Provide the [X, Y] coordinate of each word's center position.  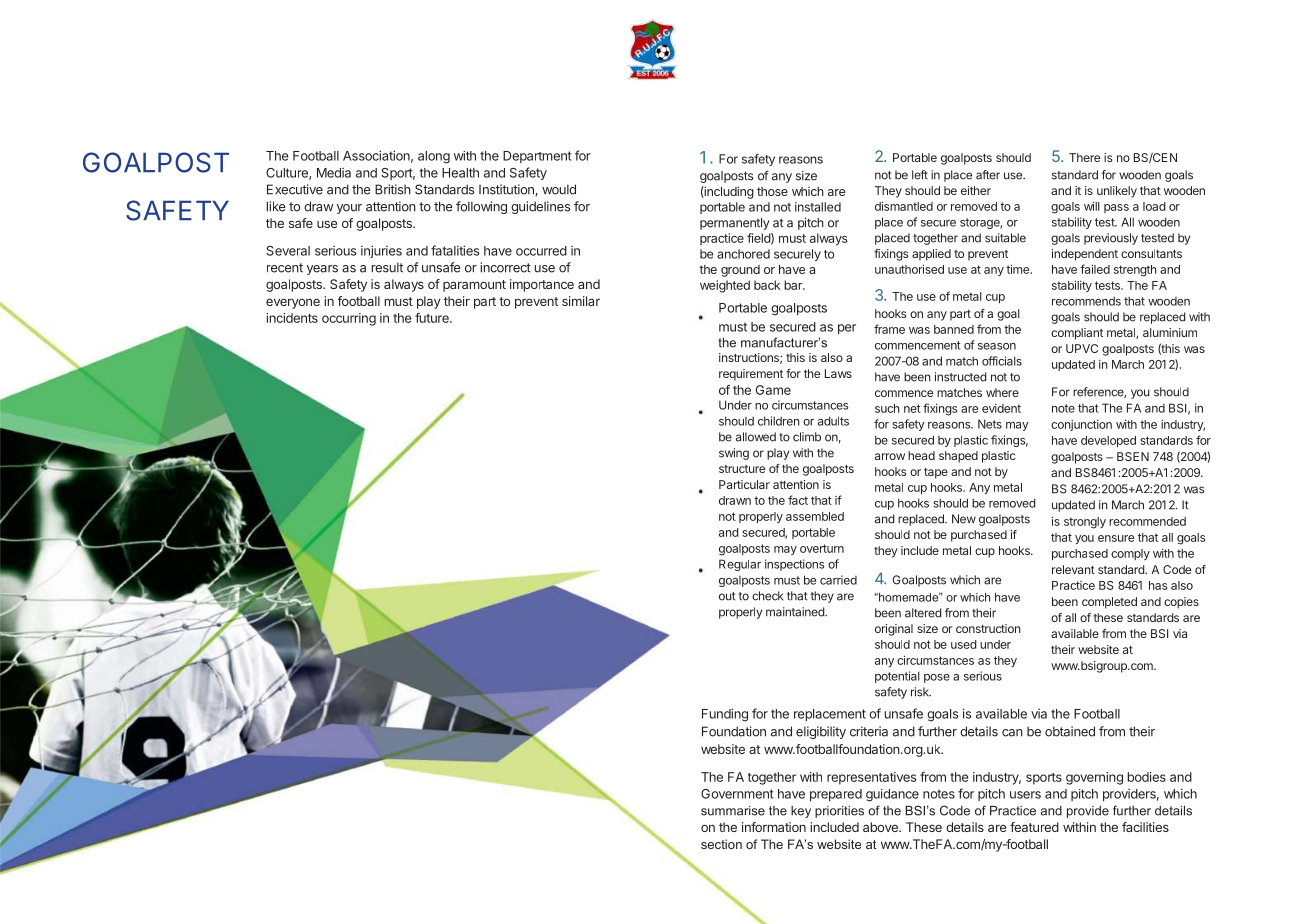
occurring [349, 319]
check [767, 596]
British [393, 189]
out [727, 596]
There [1084, 157]
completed [1109, 603]
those [772, 191]
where [1002, 392]
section [721, 844]
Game [773, 390]
